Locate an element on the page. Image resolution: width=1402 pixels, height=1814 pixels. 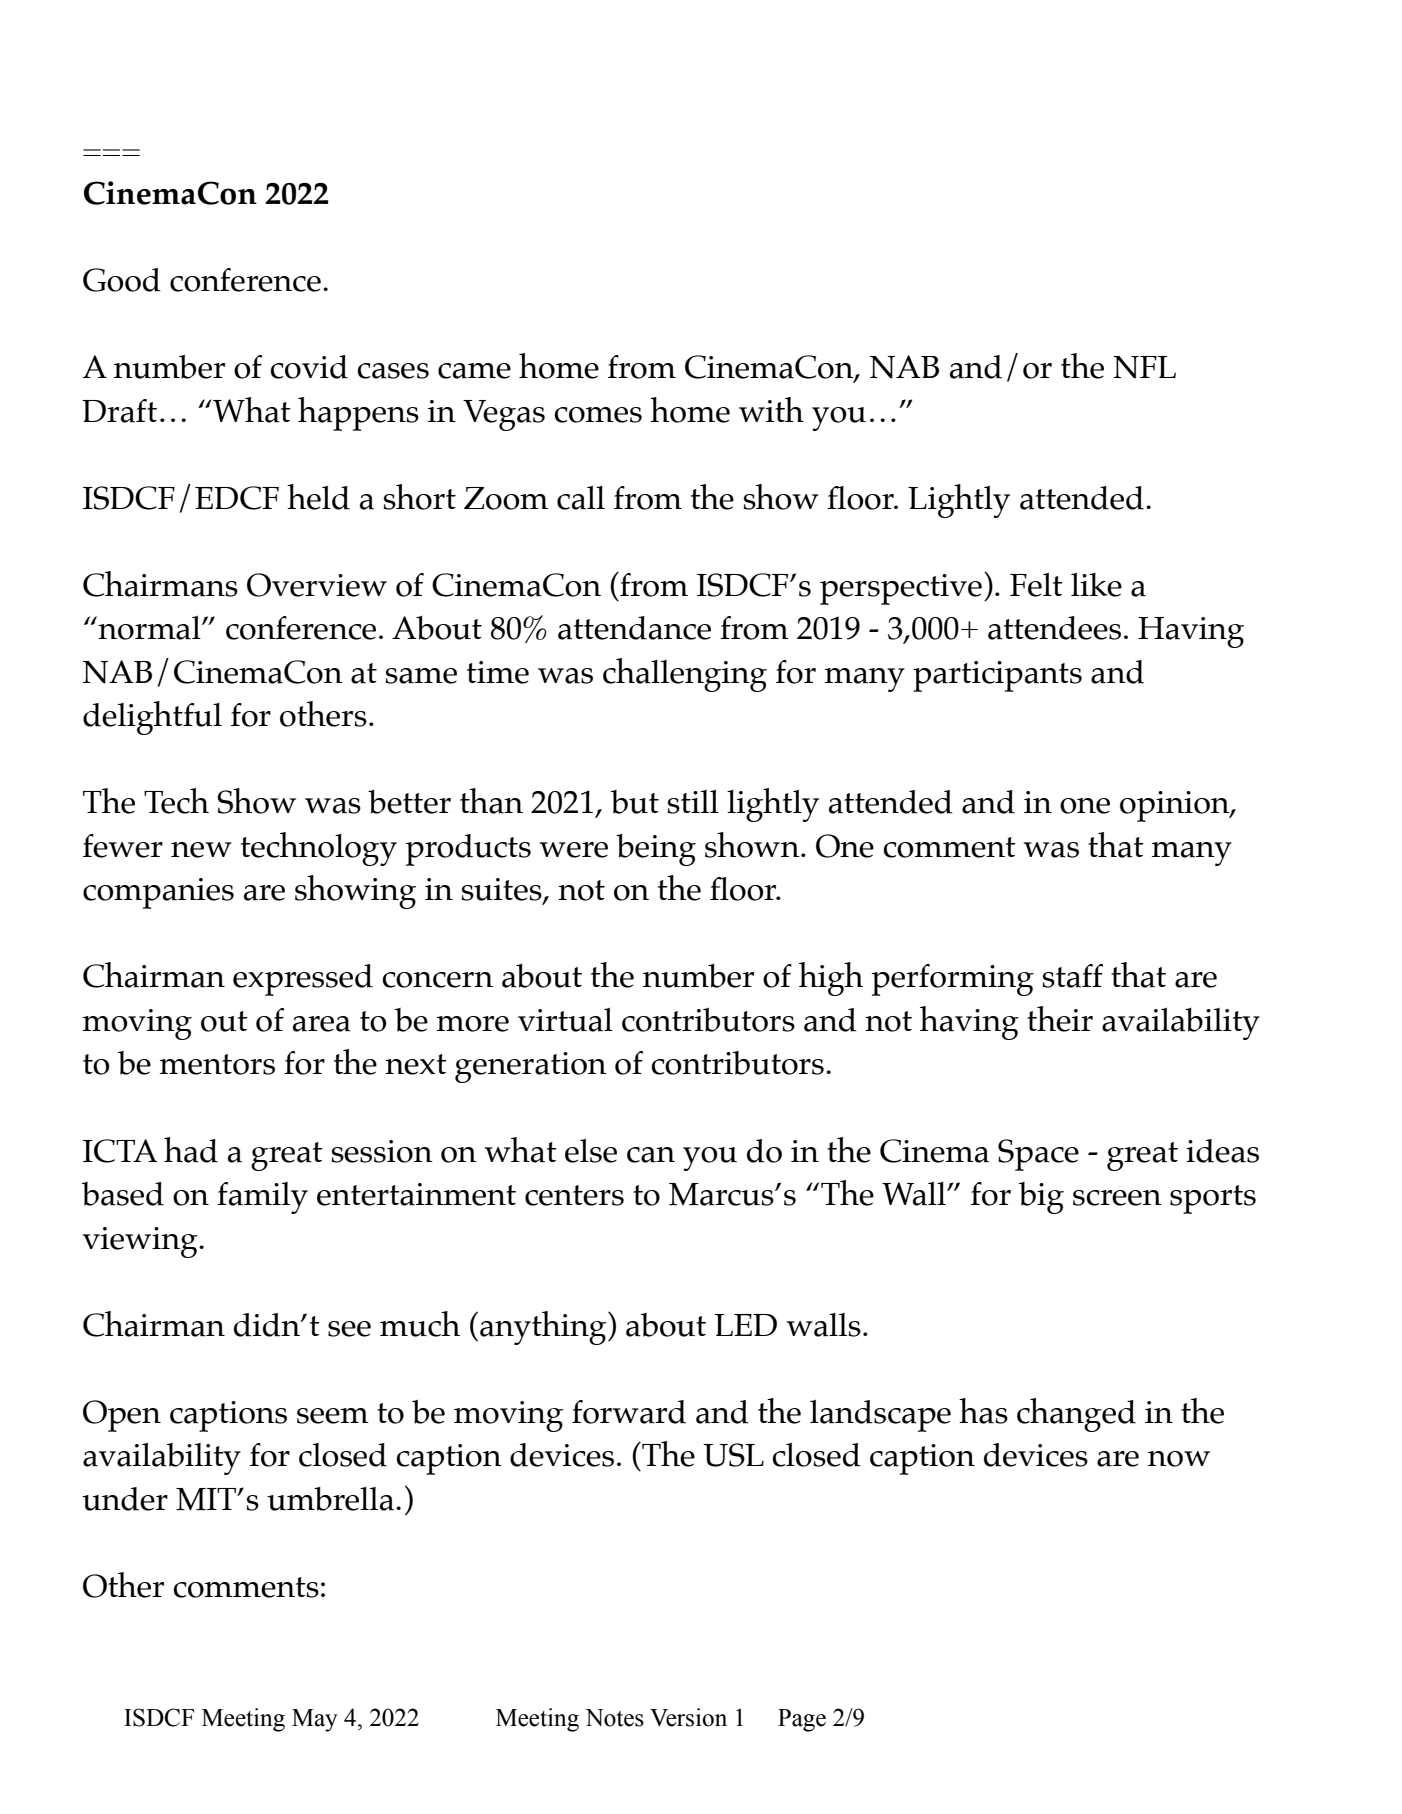
Version is located at coordinates (688, 1717).
